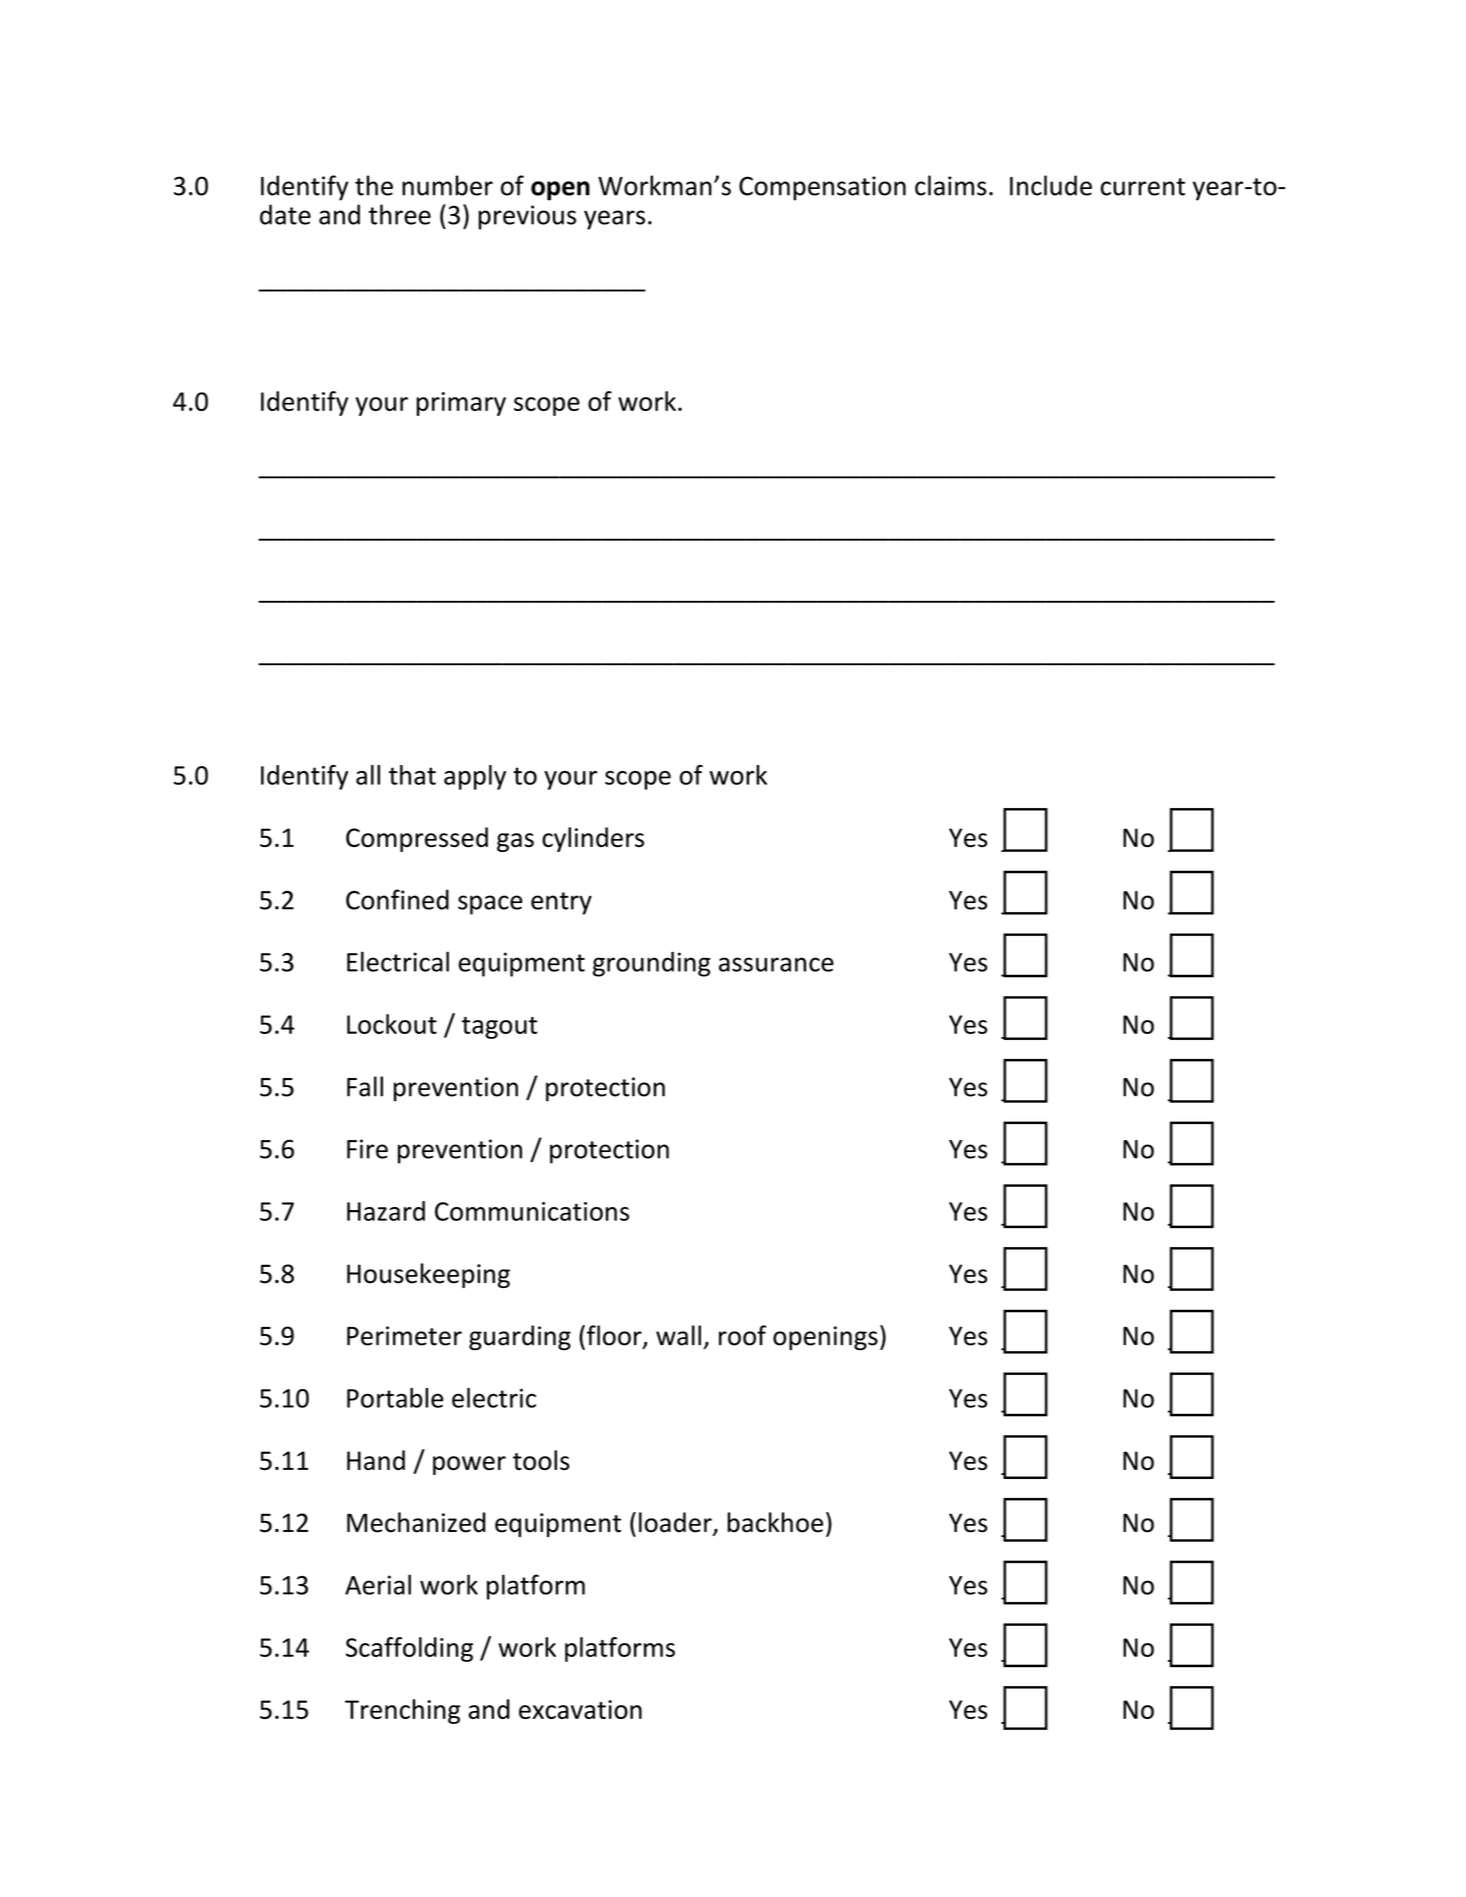 The height and width of the image is (1897, 1466). I want to click on Include, so click(1051, 185).
